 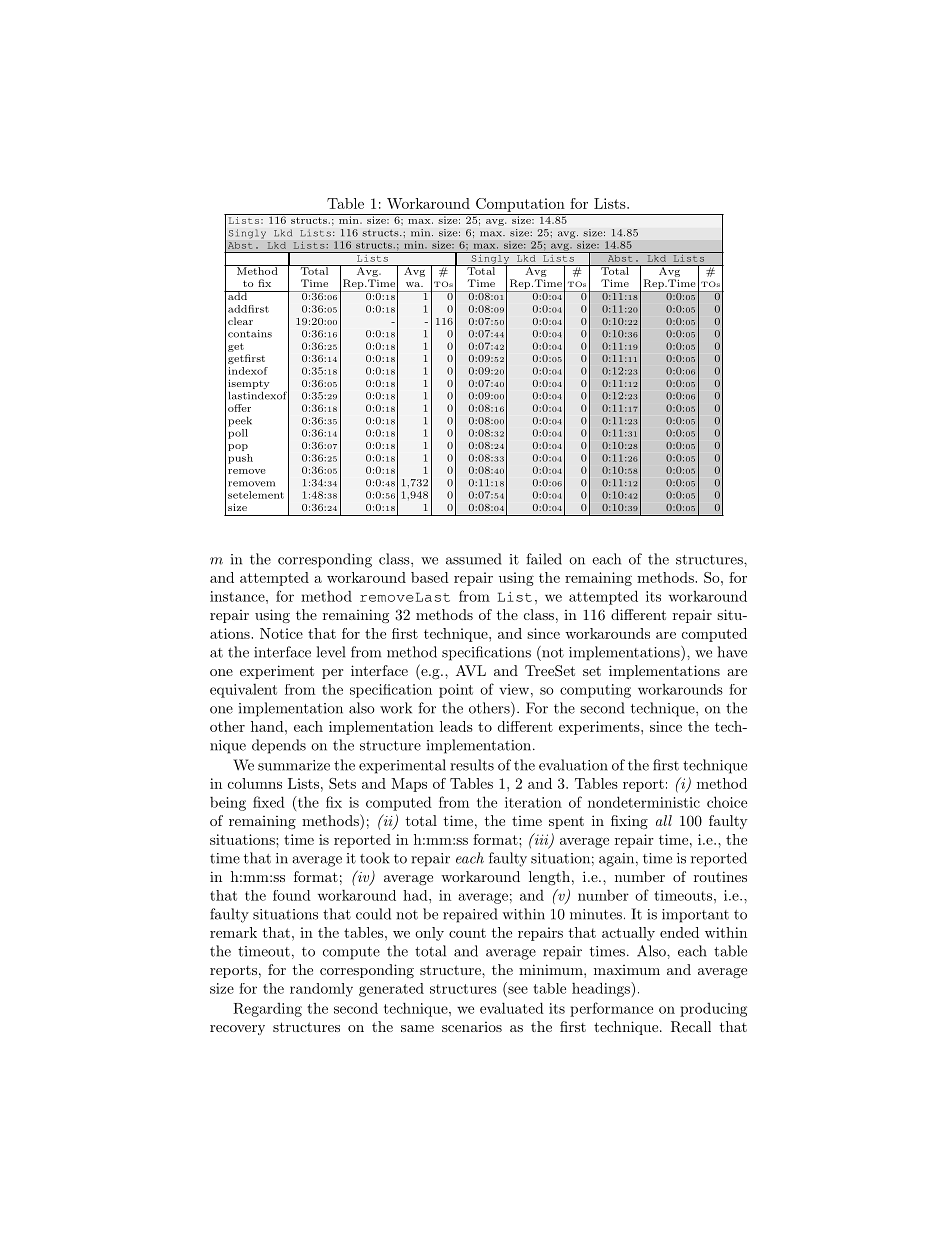 What do you see at coordinates (732, 652) in the document?
I see `have` at bounding box center [732, 652].
